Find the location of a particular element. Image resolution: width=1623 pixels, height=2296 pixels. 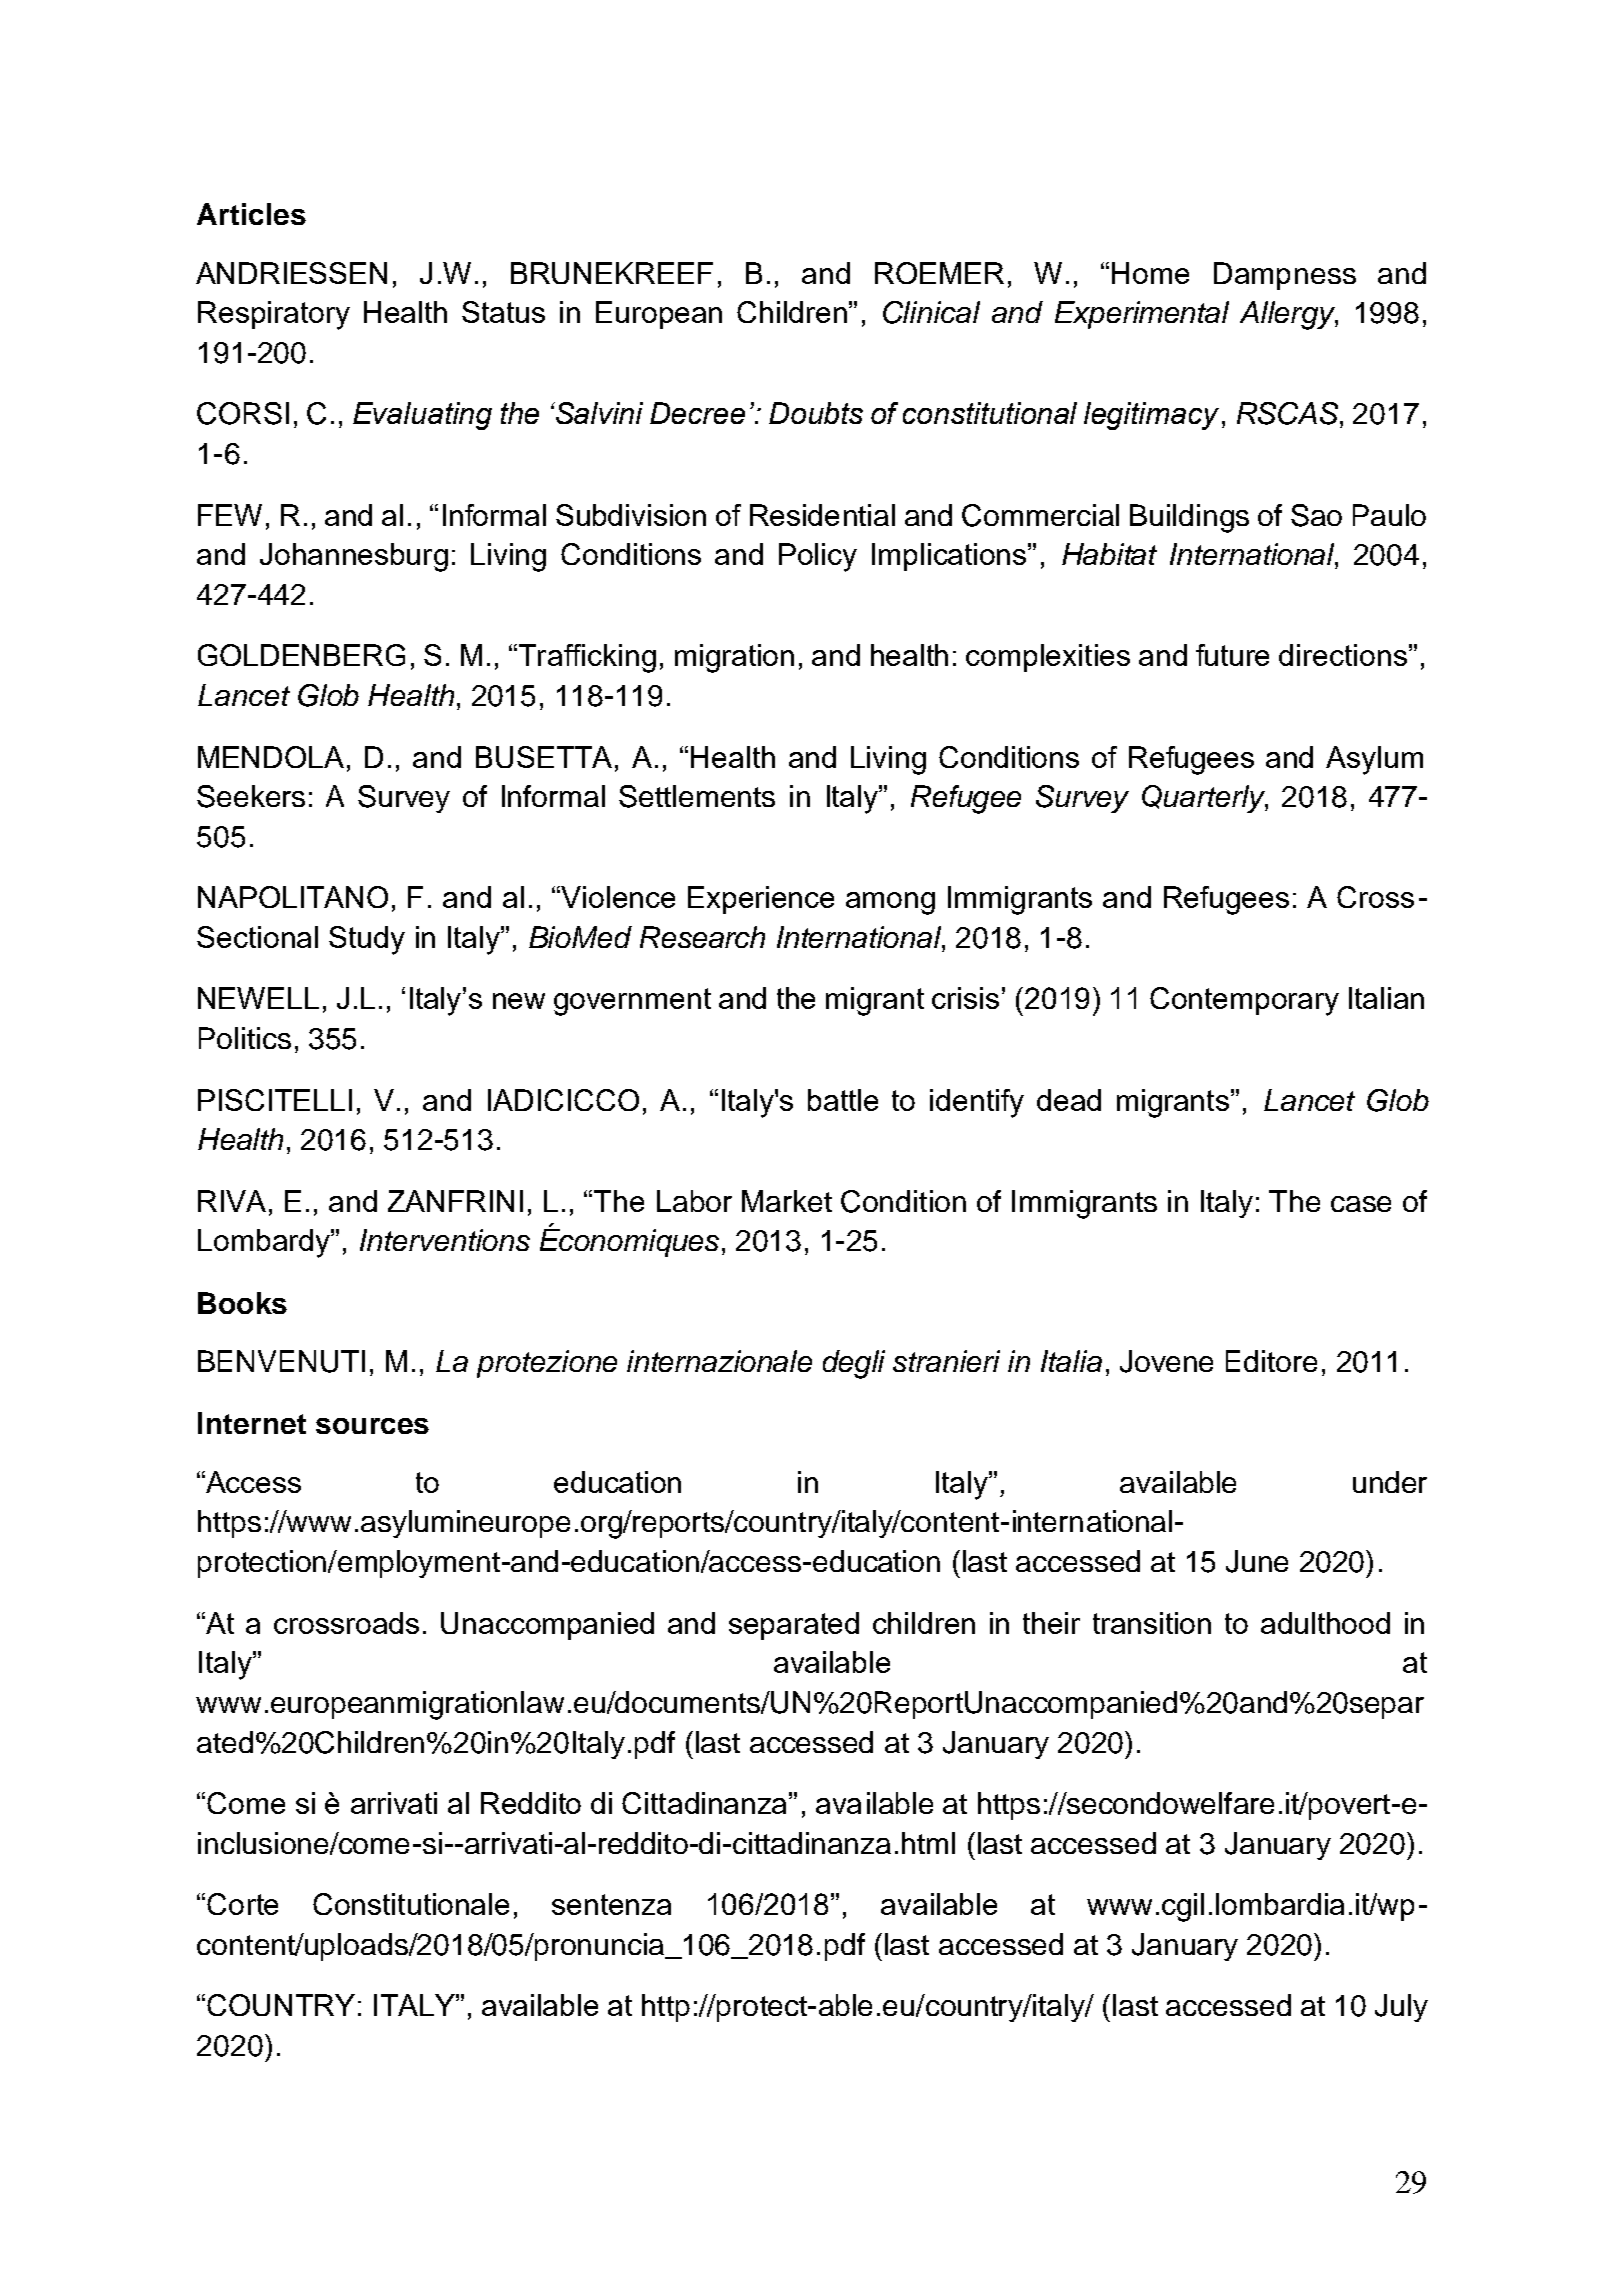

Experience is located at coordinates (761, 900).
